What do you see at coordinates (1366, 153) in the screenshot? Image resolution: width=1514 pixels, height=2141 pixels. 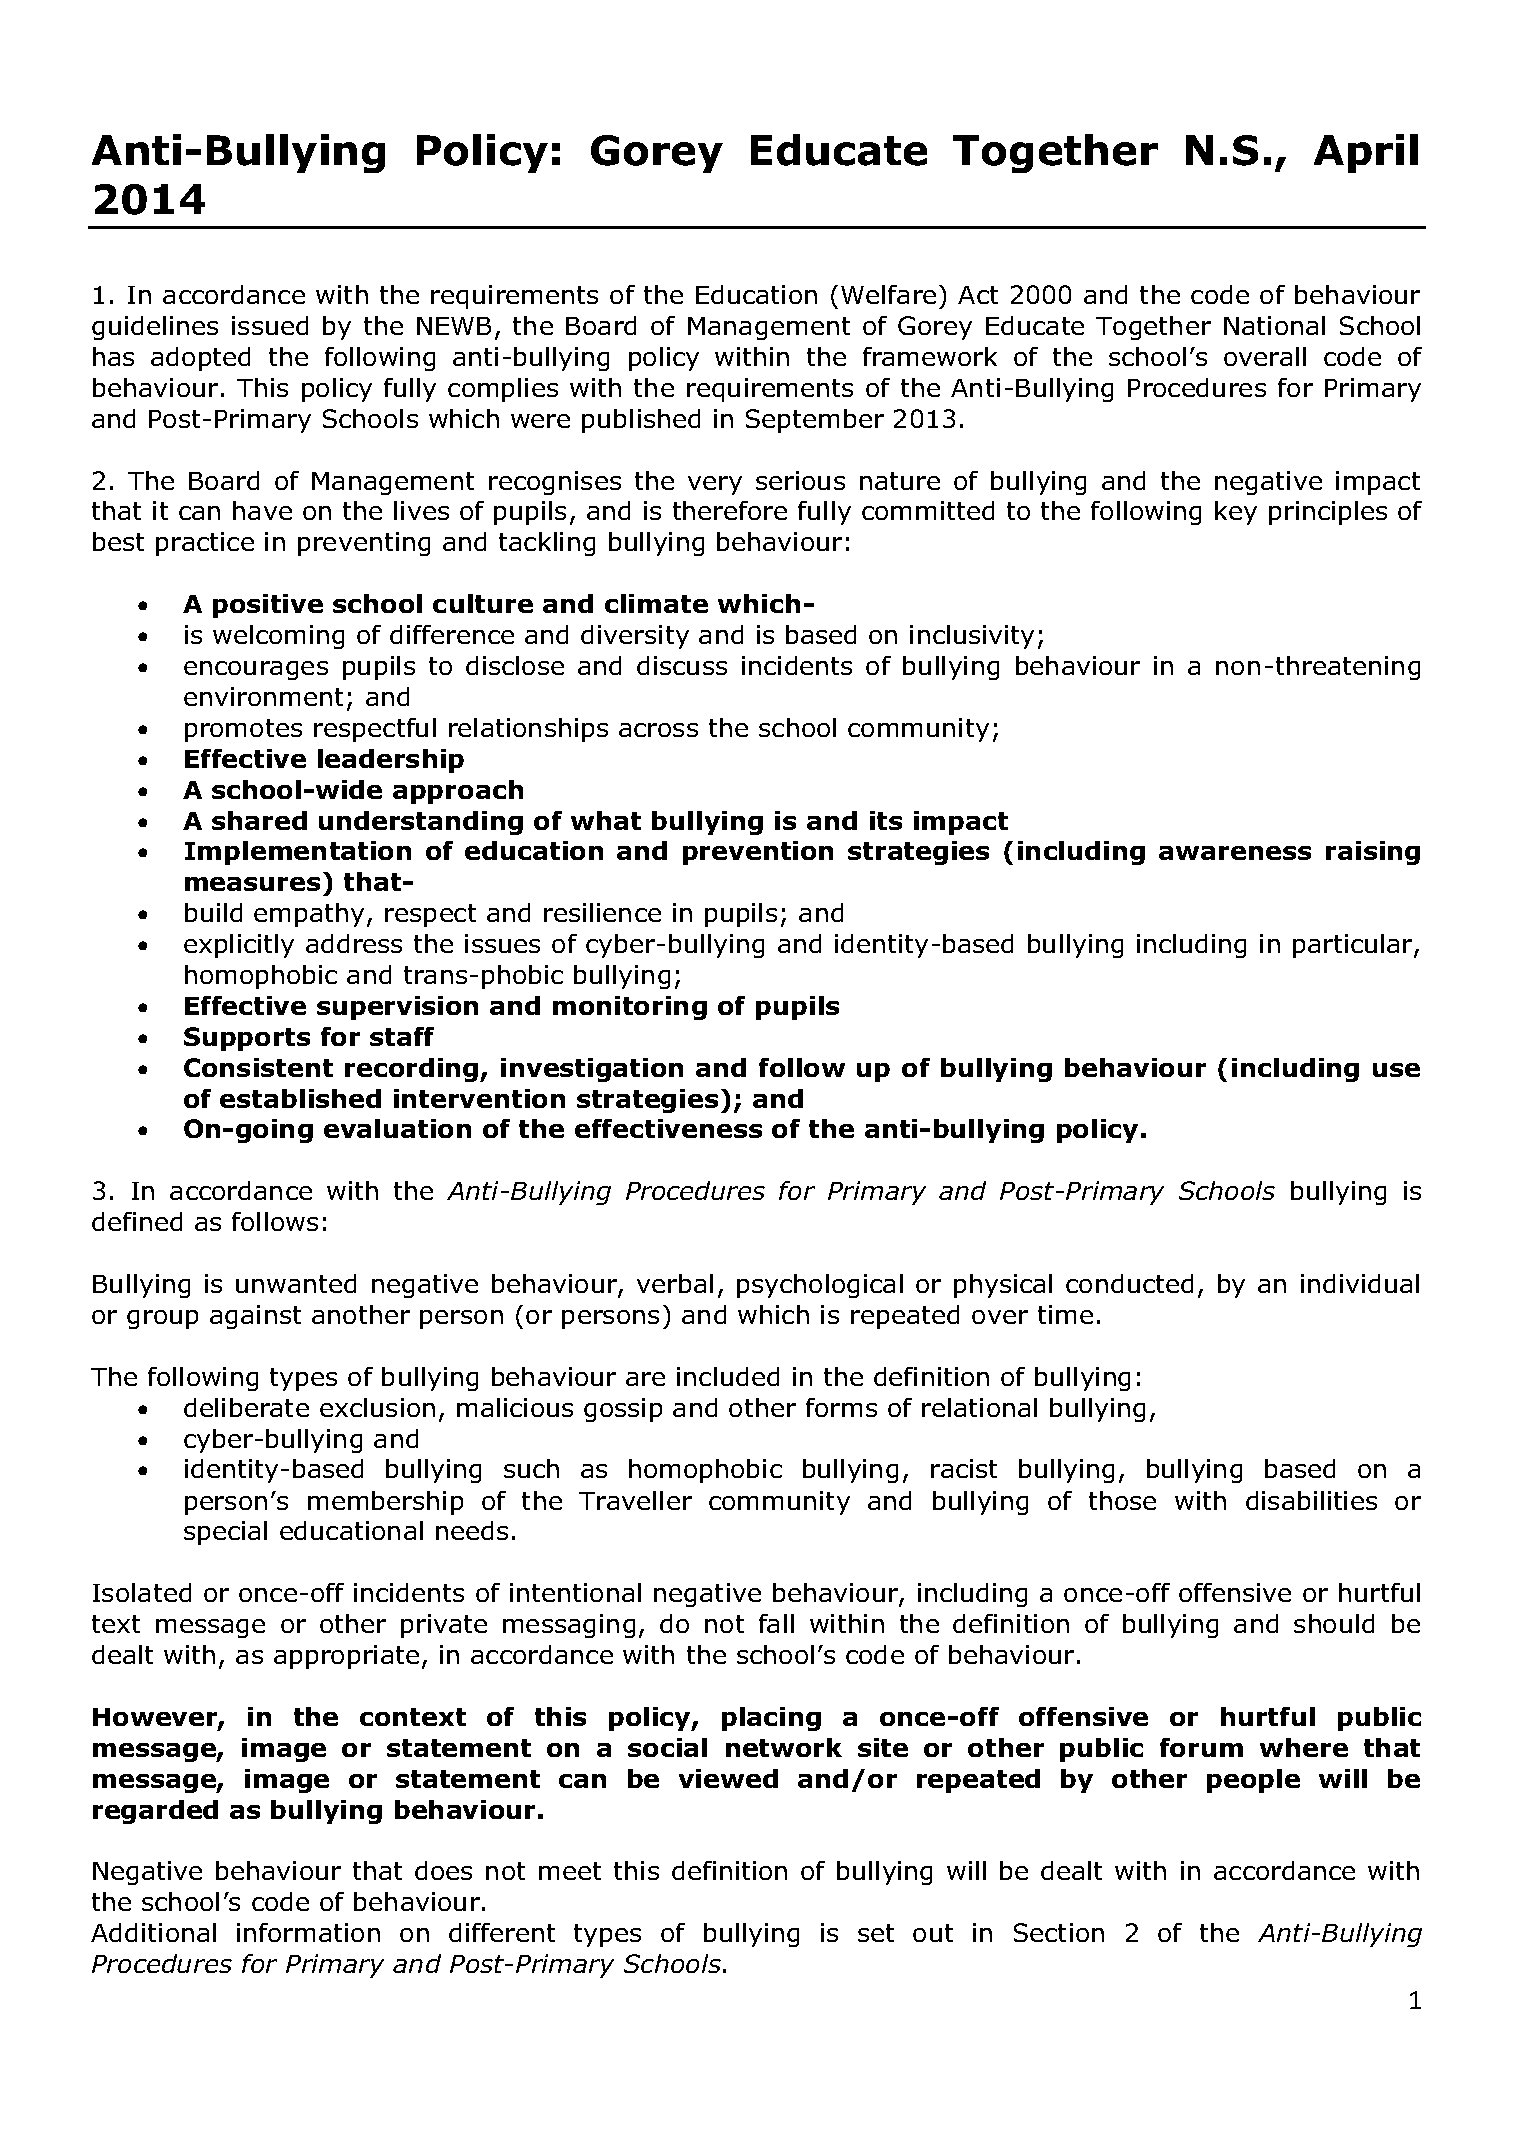 I see `April` at bounding box center [1366, 153].
